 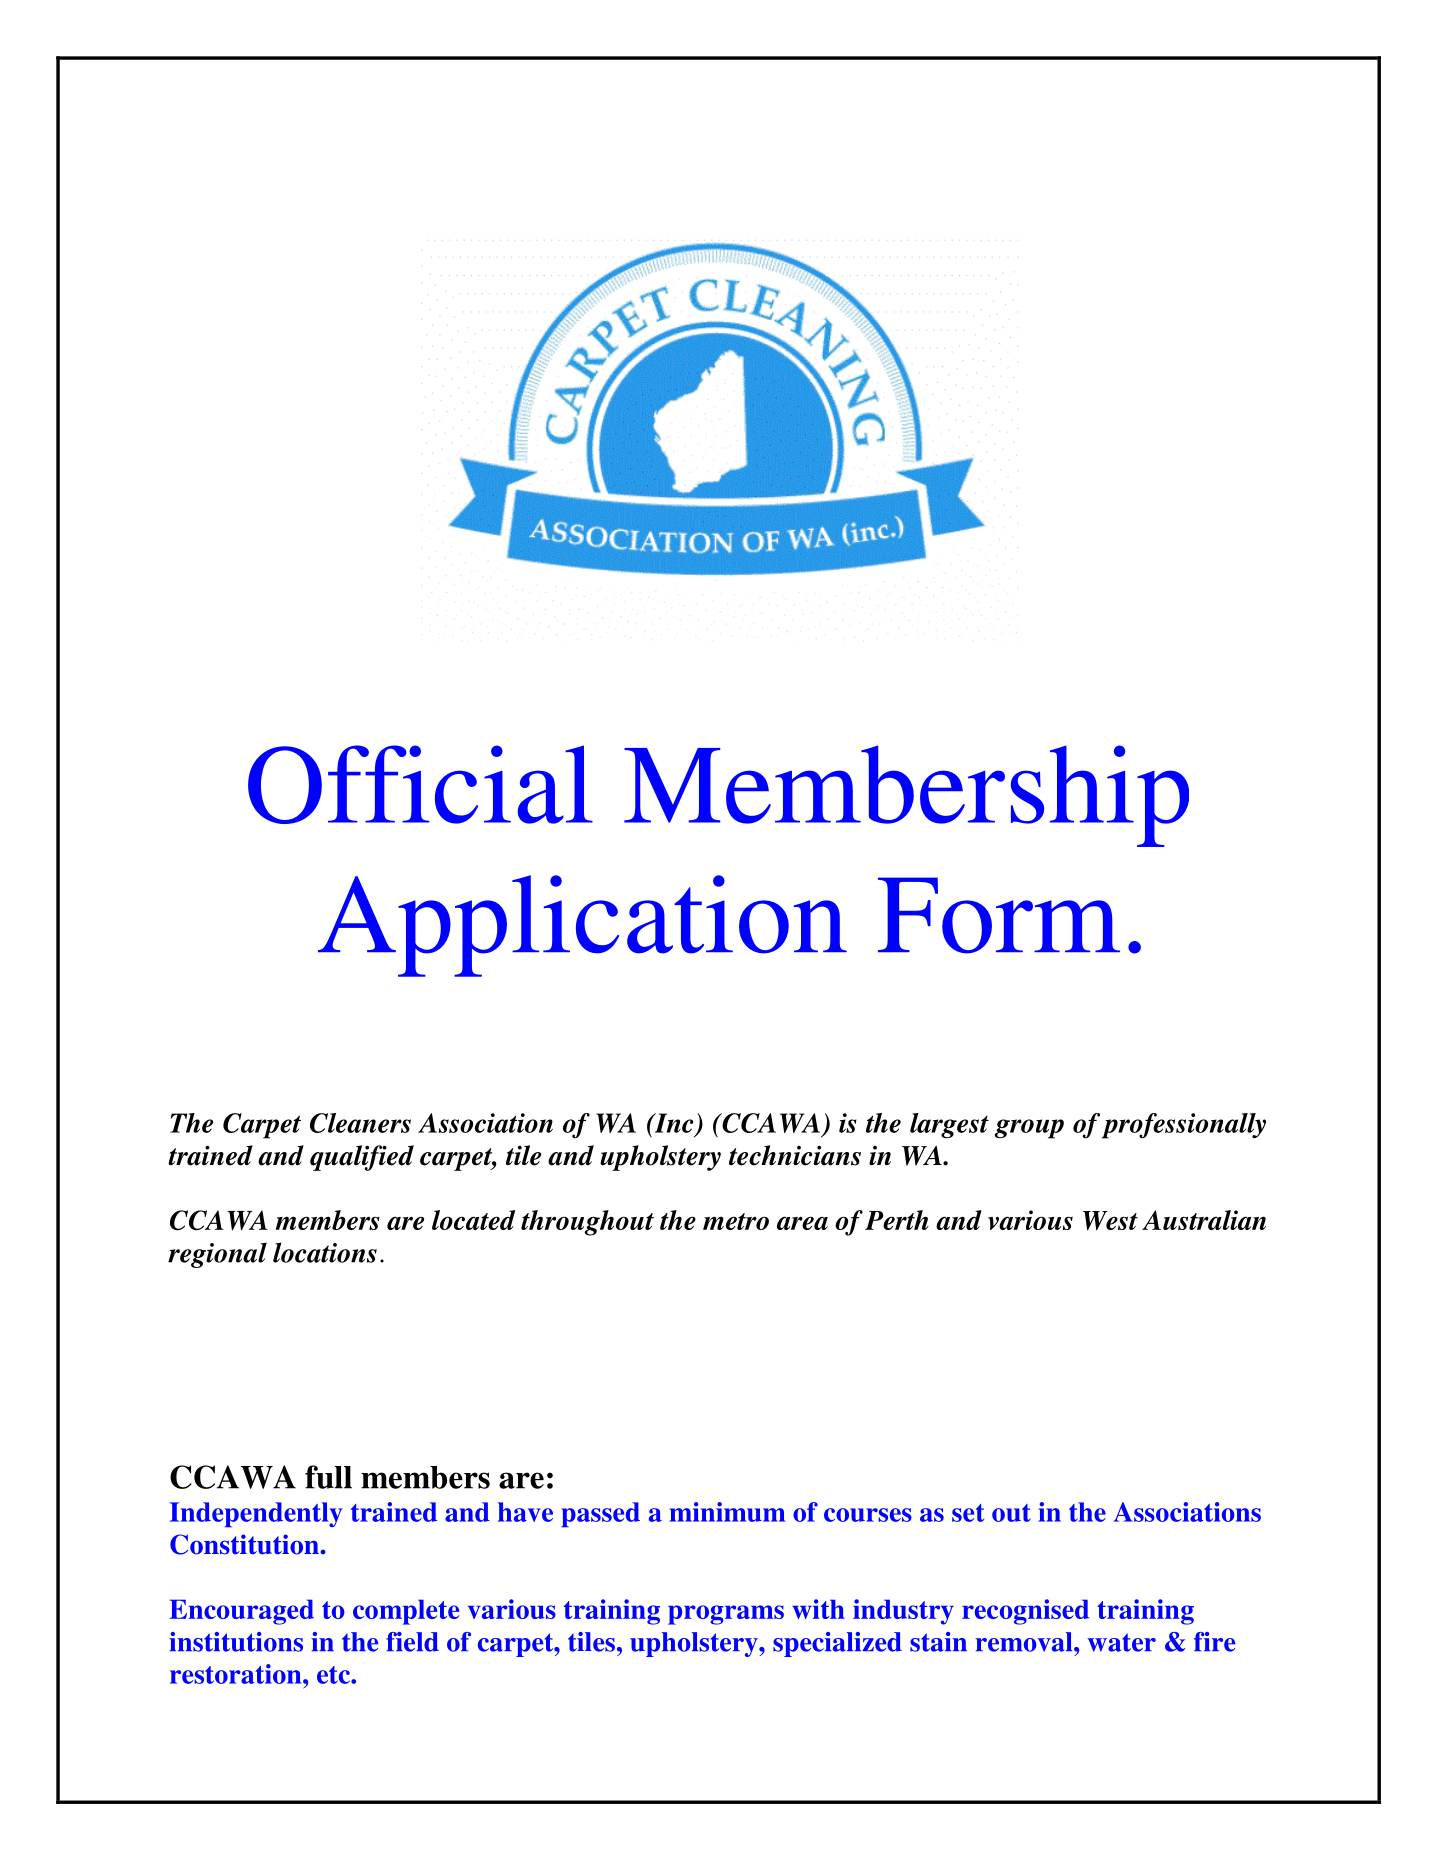 What do you see at coordinates (325, 1252) in the screenshot?
I see `locations` at bounding box center [325, 1252].
